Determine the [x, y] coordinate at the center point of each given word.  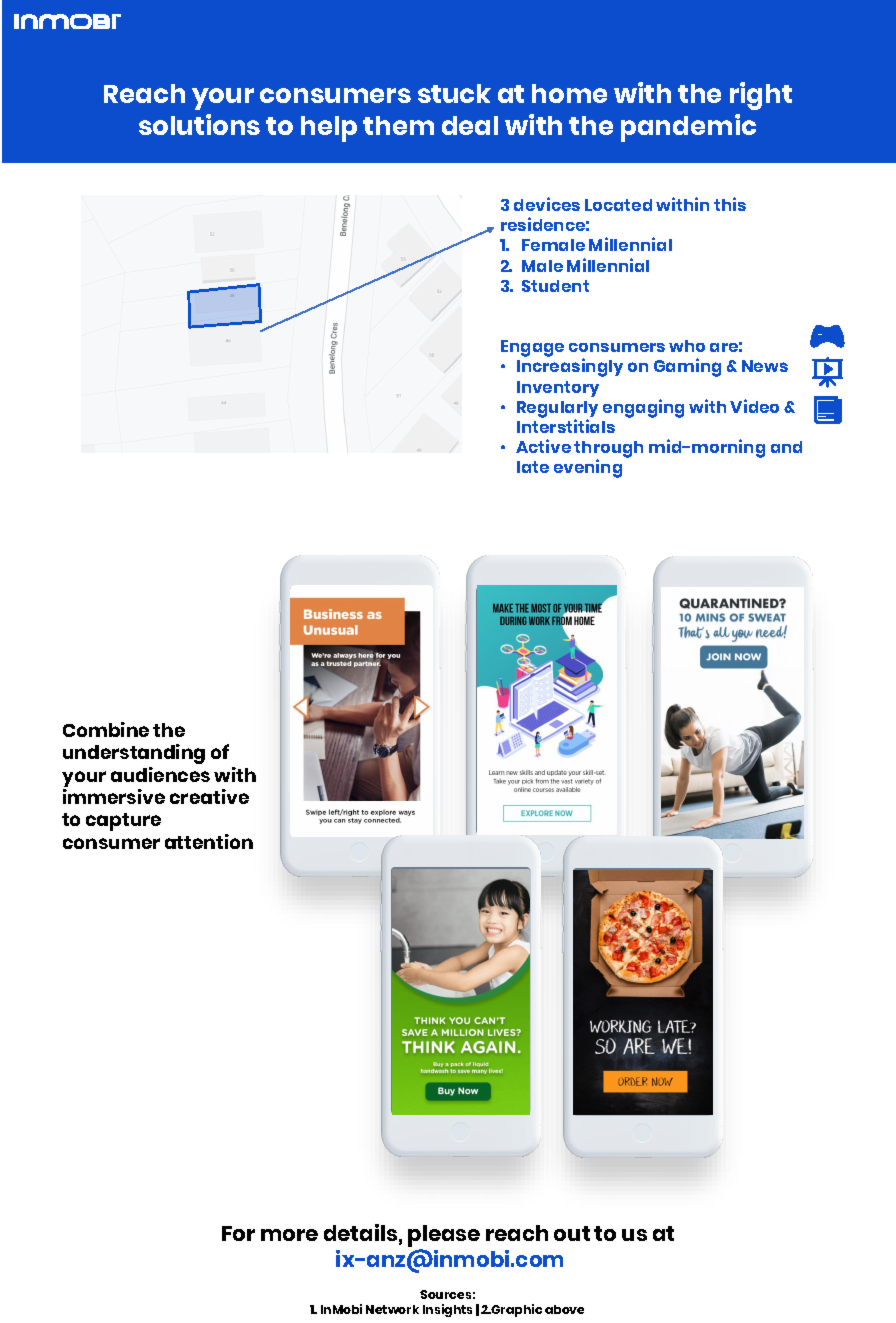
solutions [199, 124]
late [533, 467]
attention [209, 841]
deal [470, 125]
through [608, 451]
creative [209, 796]
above [564, 1309]
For [238, 1233]
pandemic [688, 128]
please [444, 1237]
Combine [106, 729]
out [572, 1233]
